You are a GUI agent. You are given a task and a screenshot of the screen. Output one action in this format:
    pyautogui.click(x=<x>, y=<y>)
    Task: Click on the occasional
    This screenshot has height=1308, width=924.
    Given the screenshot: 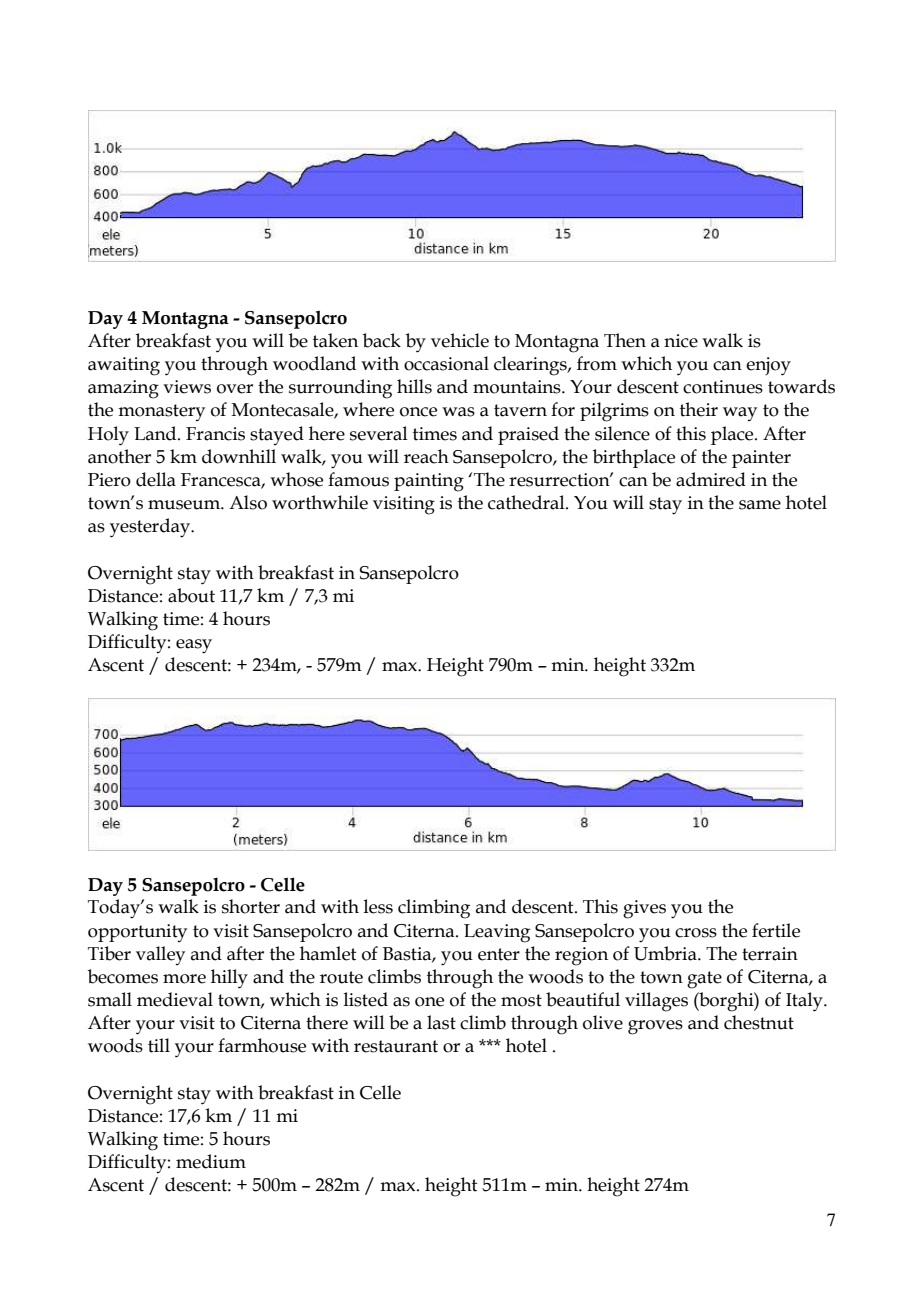 What is the action you would take?
    pyautogui.click(x=446, y=363)
